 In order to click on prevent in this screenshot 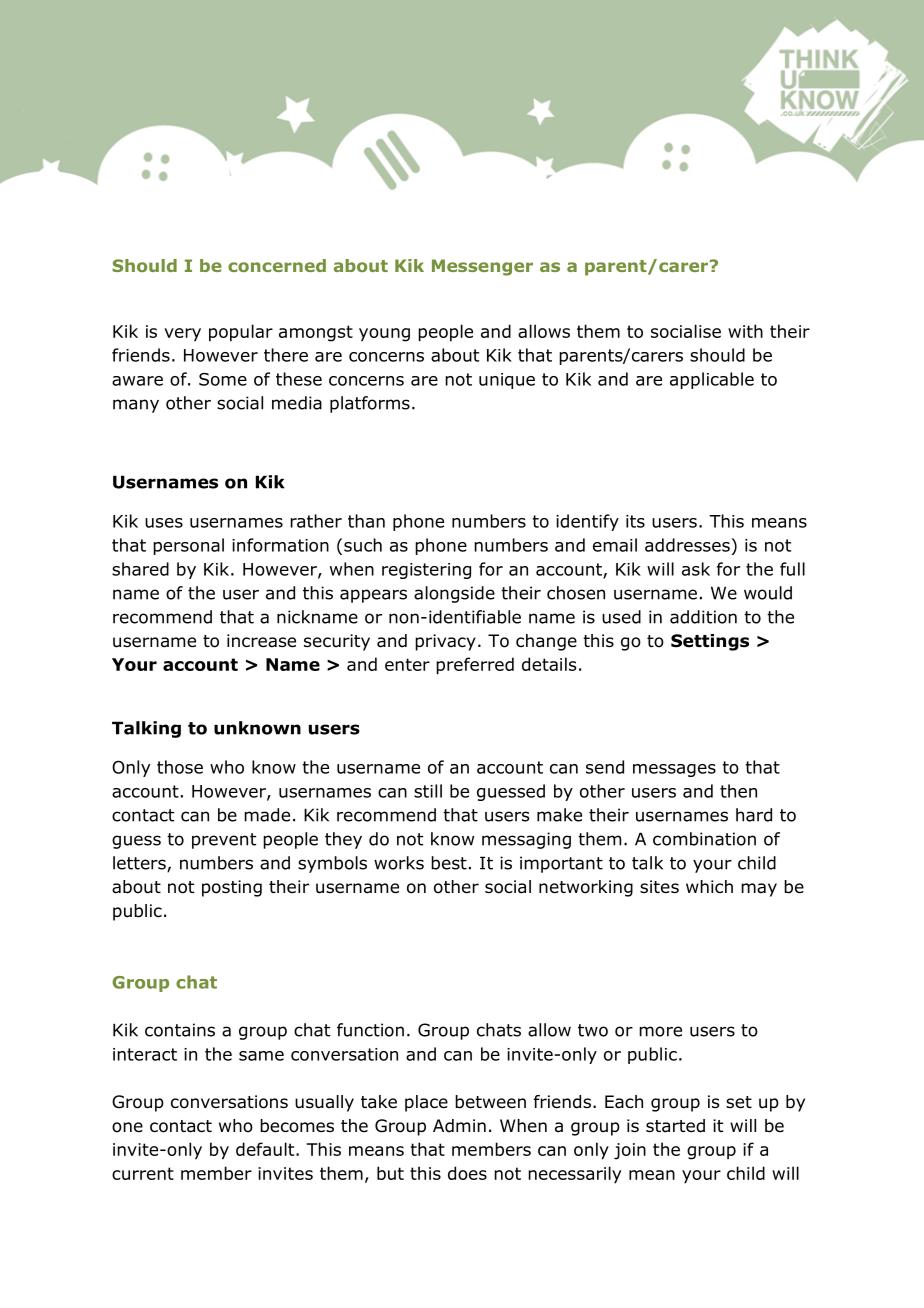, I will do `click(224, 841)`.
